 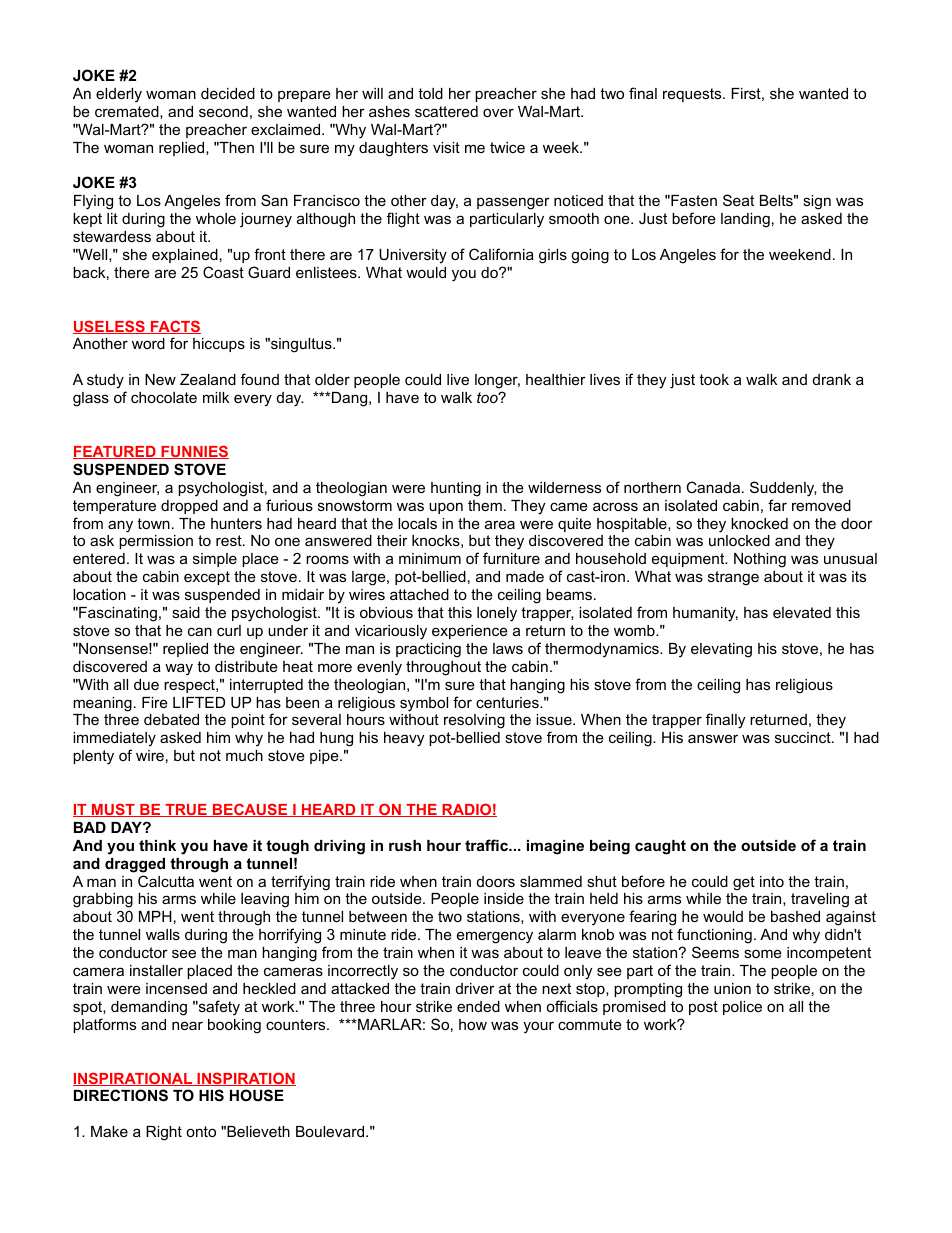 I want to click on traffic, so click(x=488, y=845).
